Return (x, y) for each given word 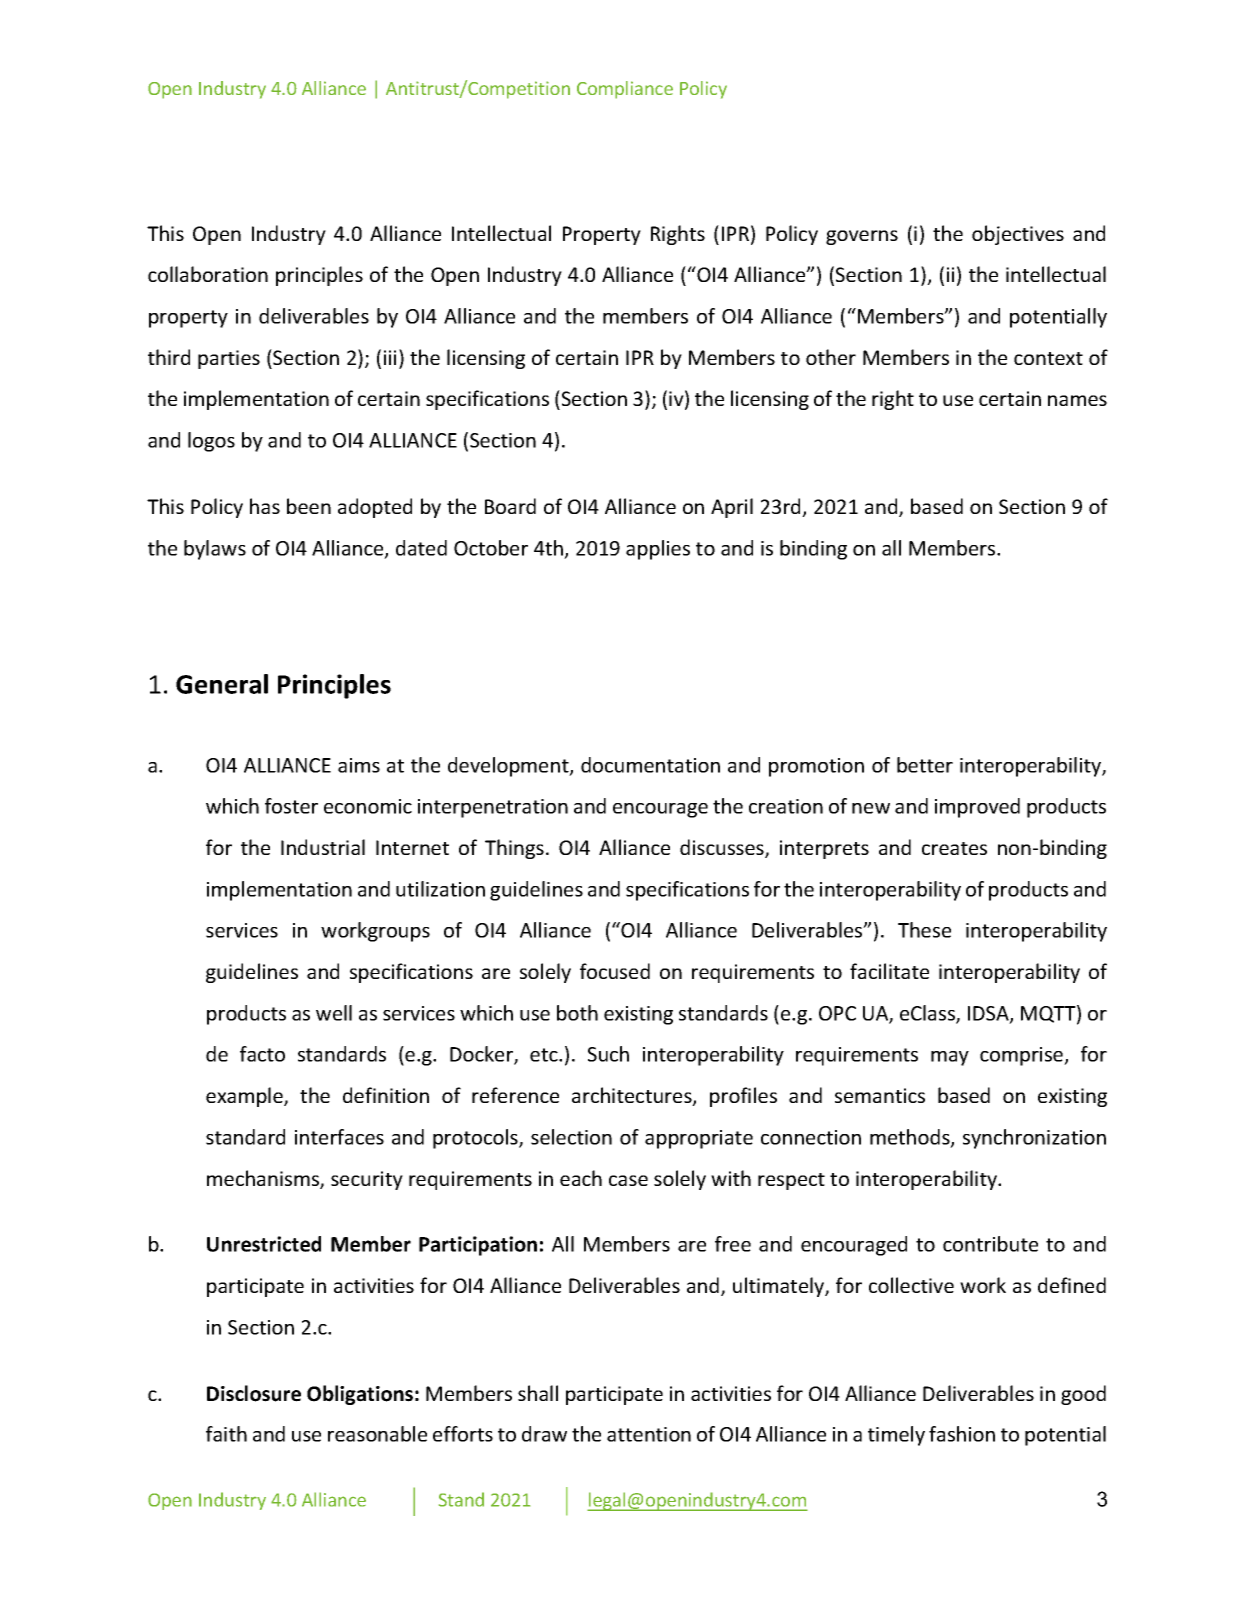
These (924, 930)
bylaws (215, 550)
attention (649, 1434)
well (334, 1013)
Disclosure (254, 1393)
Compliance (625, 90)
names (1077, 400)
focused (615, 971)
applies (658, 550)
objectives (1018, 235)
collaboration (208, 274)
